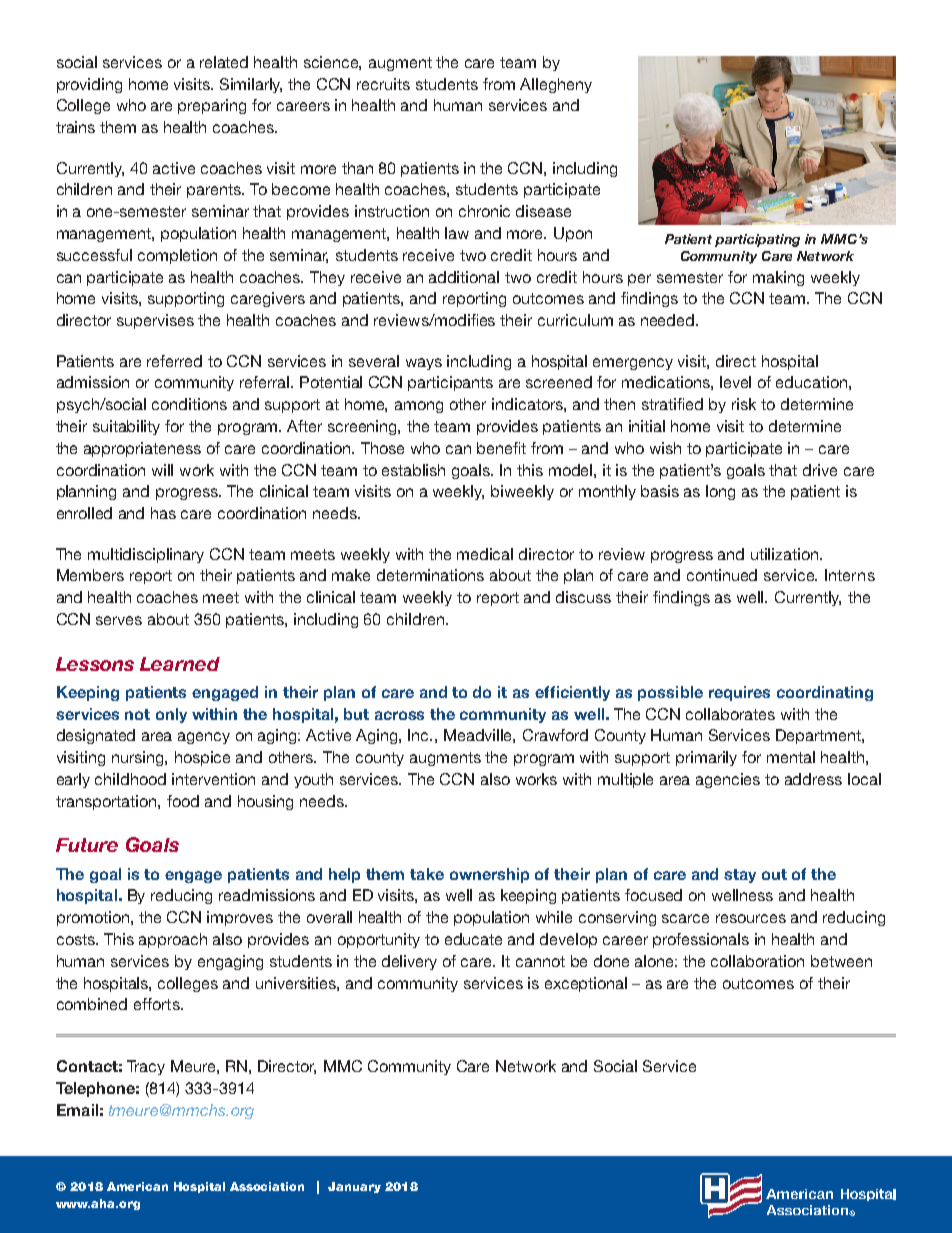 This screenshot has height=1233, width=952. What do you see at coordinates (791, 757) in the screenshot?
I see `mental` at bounding box center [791, 757].
